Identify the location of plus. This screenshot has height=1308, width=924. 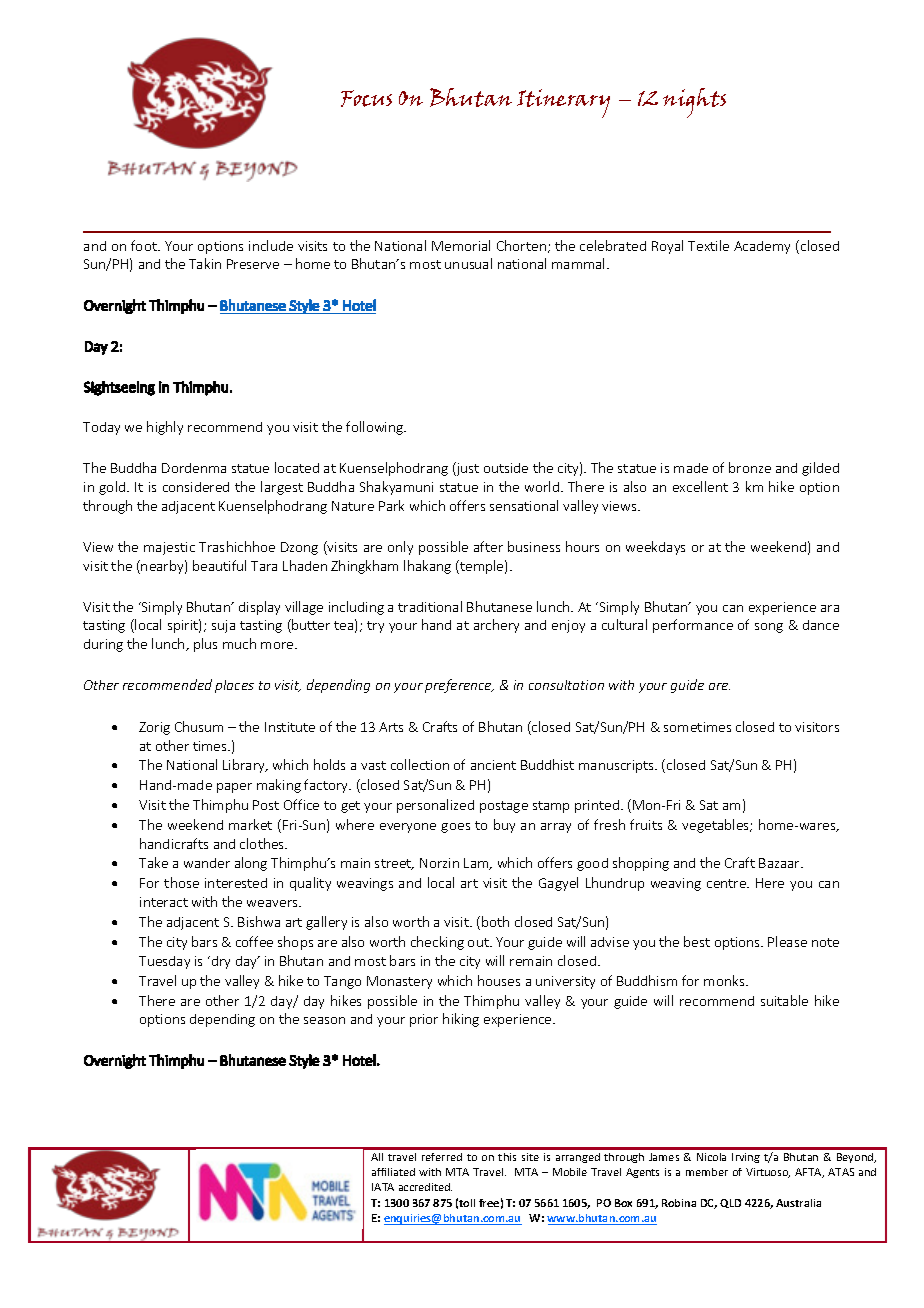
(205, 645).
